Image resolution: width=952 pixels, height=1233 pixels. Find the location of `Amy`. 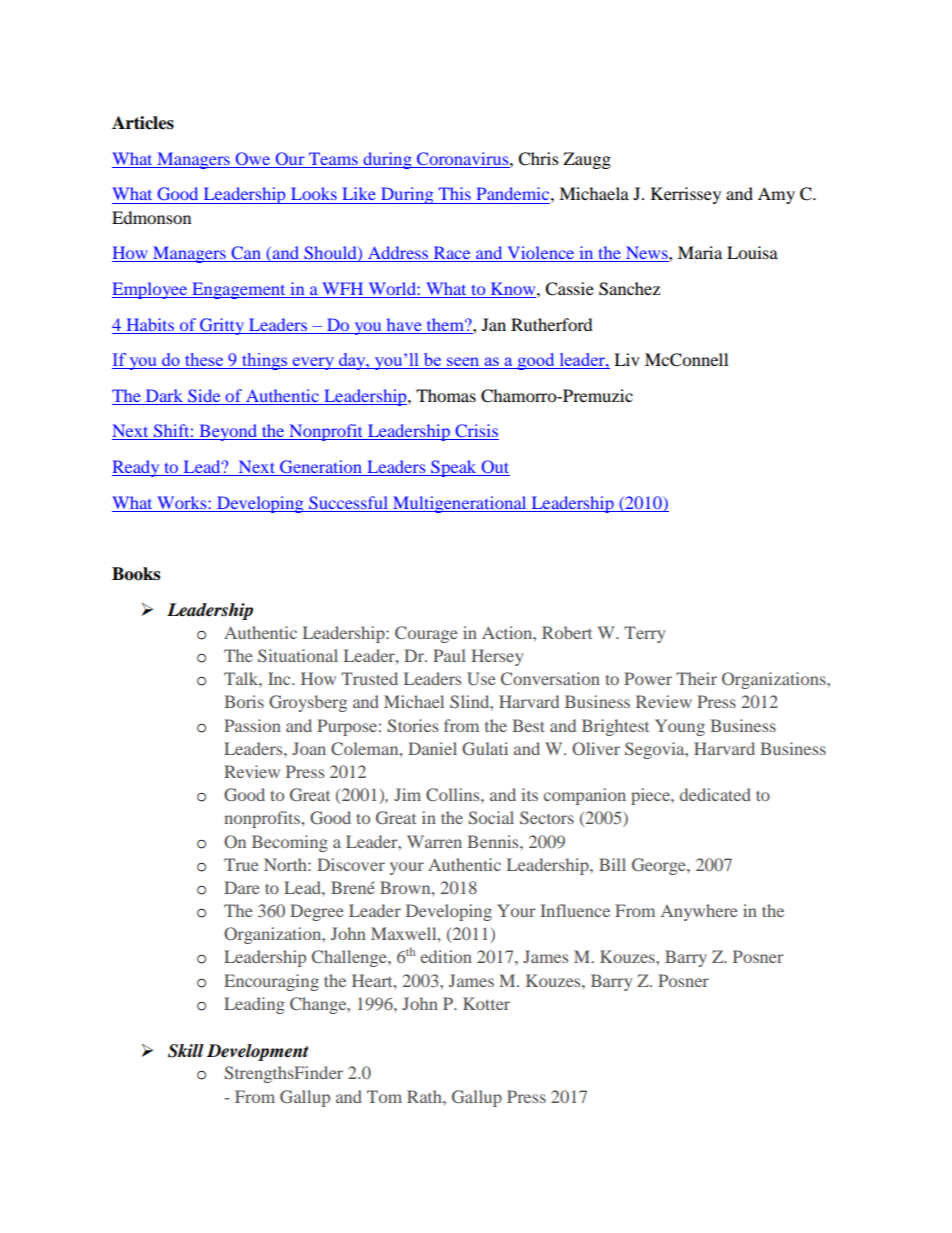

Amy is located at coordinates (776, 195).
